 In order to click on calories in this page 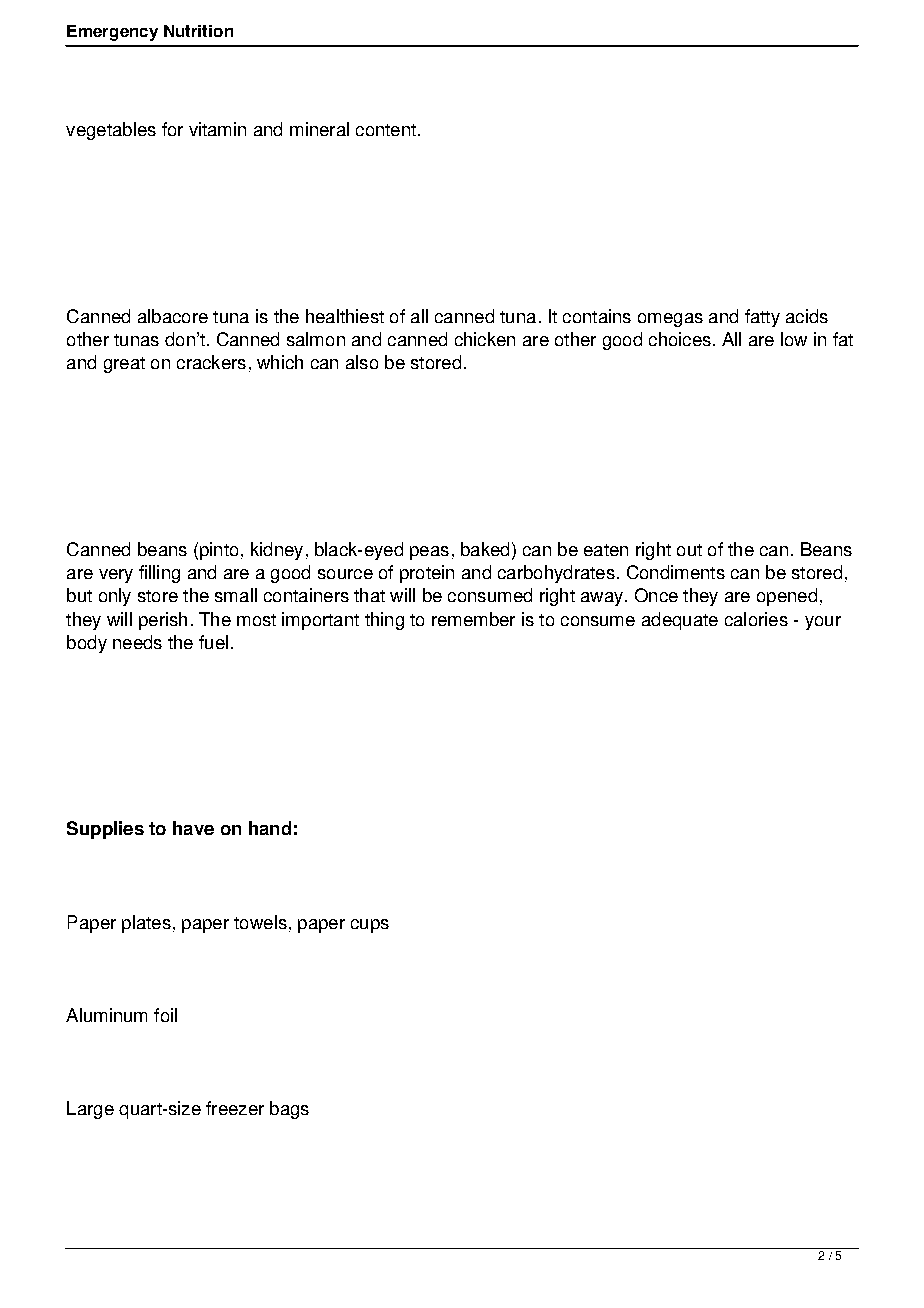, I will do `click(756, 619)`.
